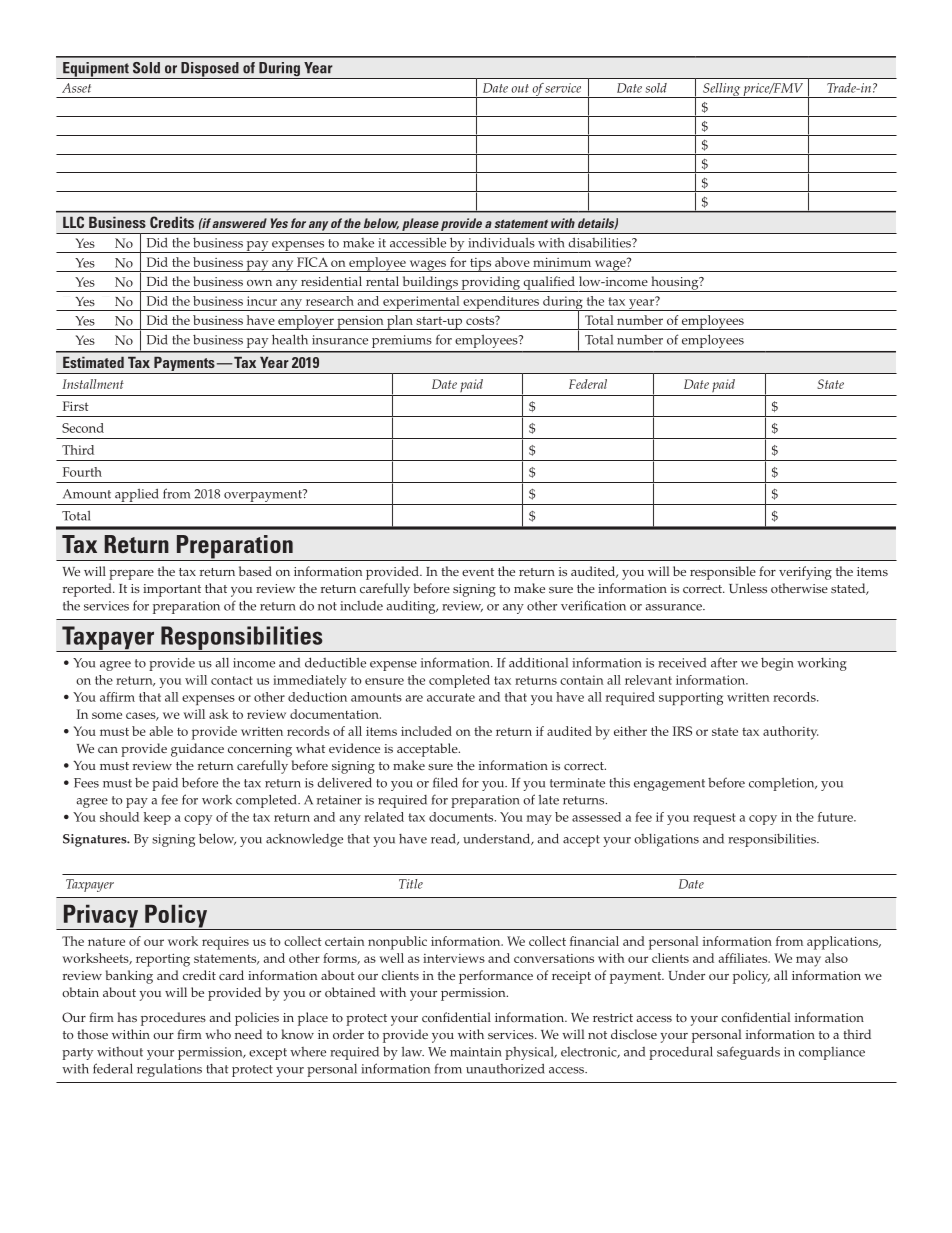 This screenshot has height=1233, width=952. I want to click on Disposed, so click(210, 70).
